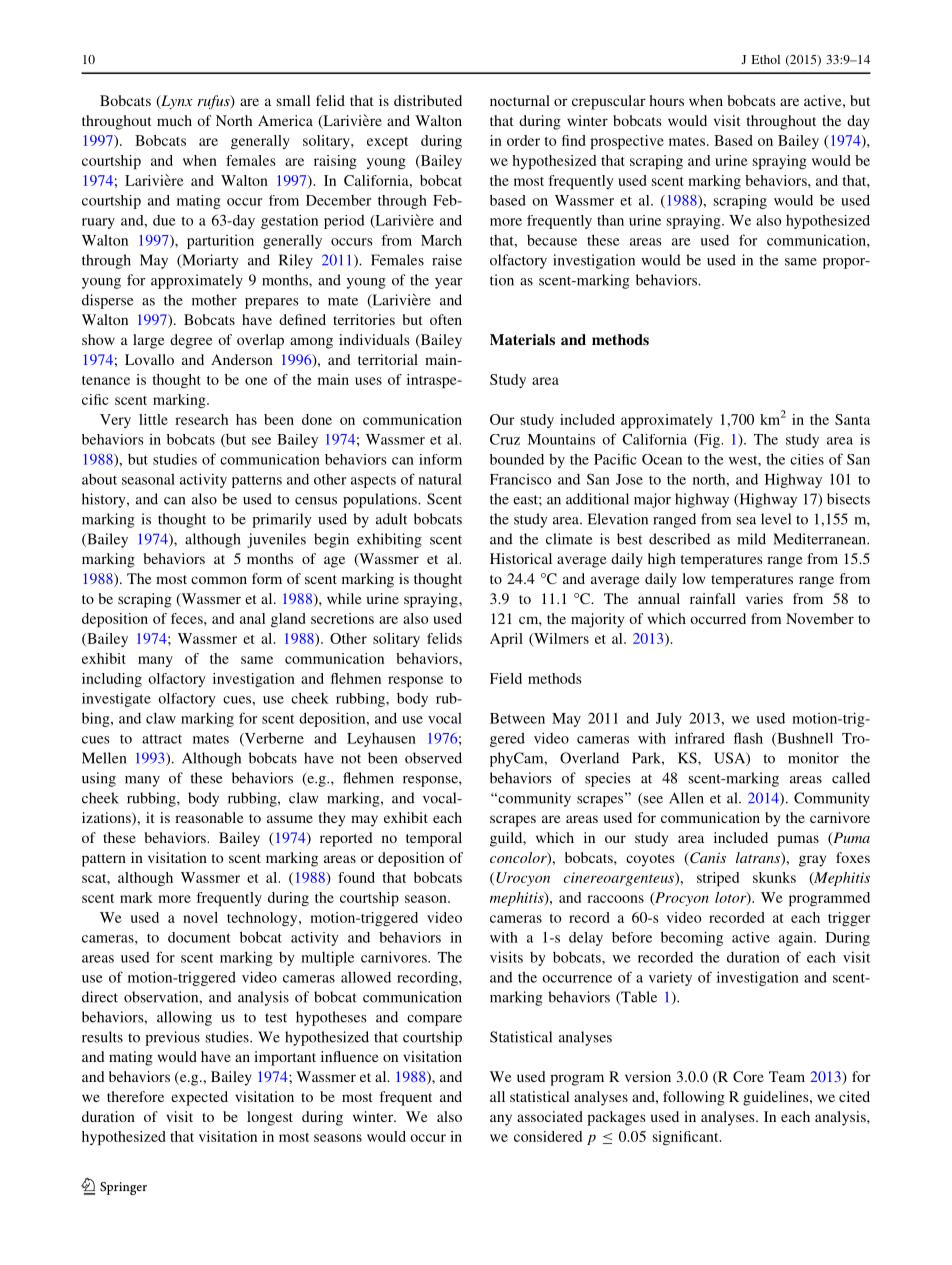 The width and height of the screenshot is (952, 1265). Describe the element at coordinates (550, 1116) in the screenshot. I see `associated` at that location.
